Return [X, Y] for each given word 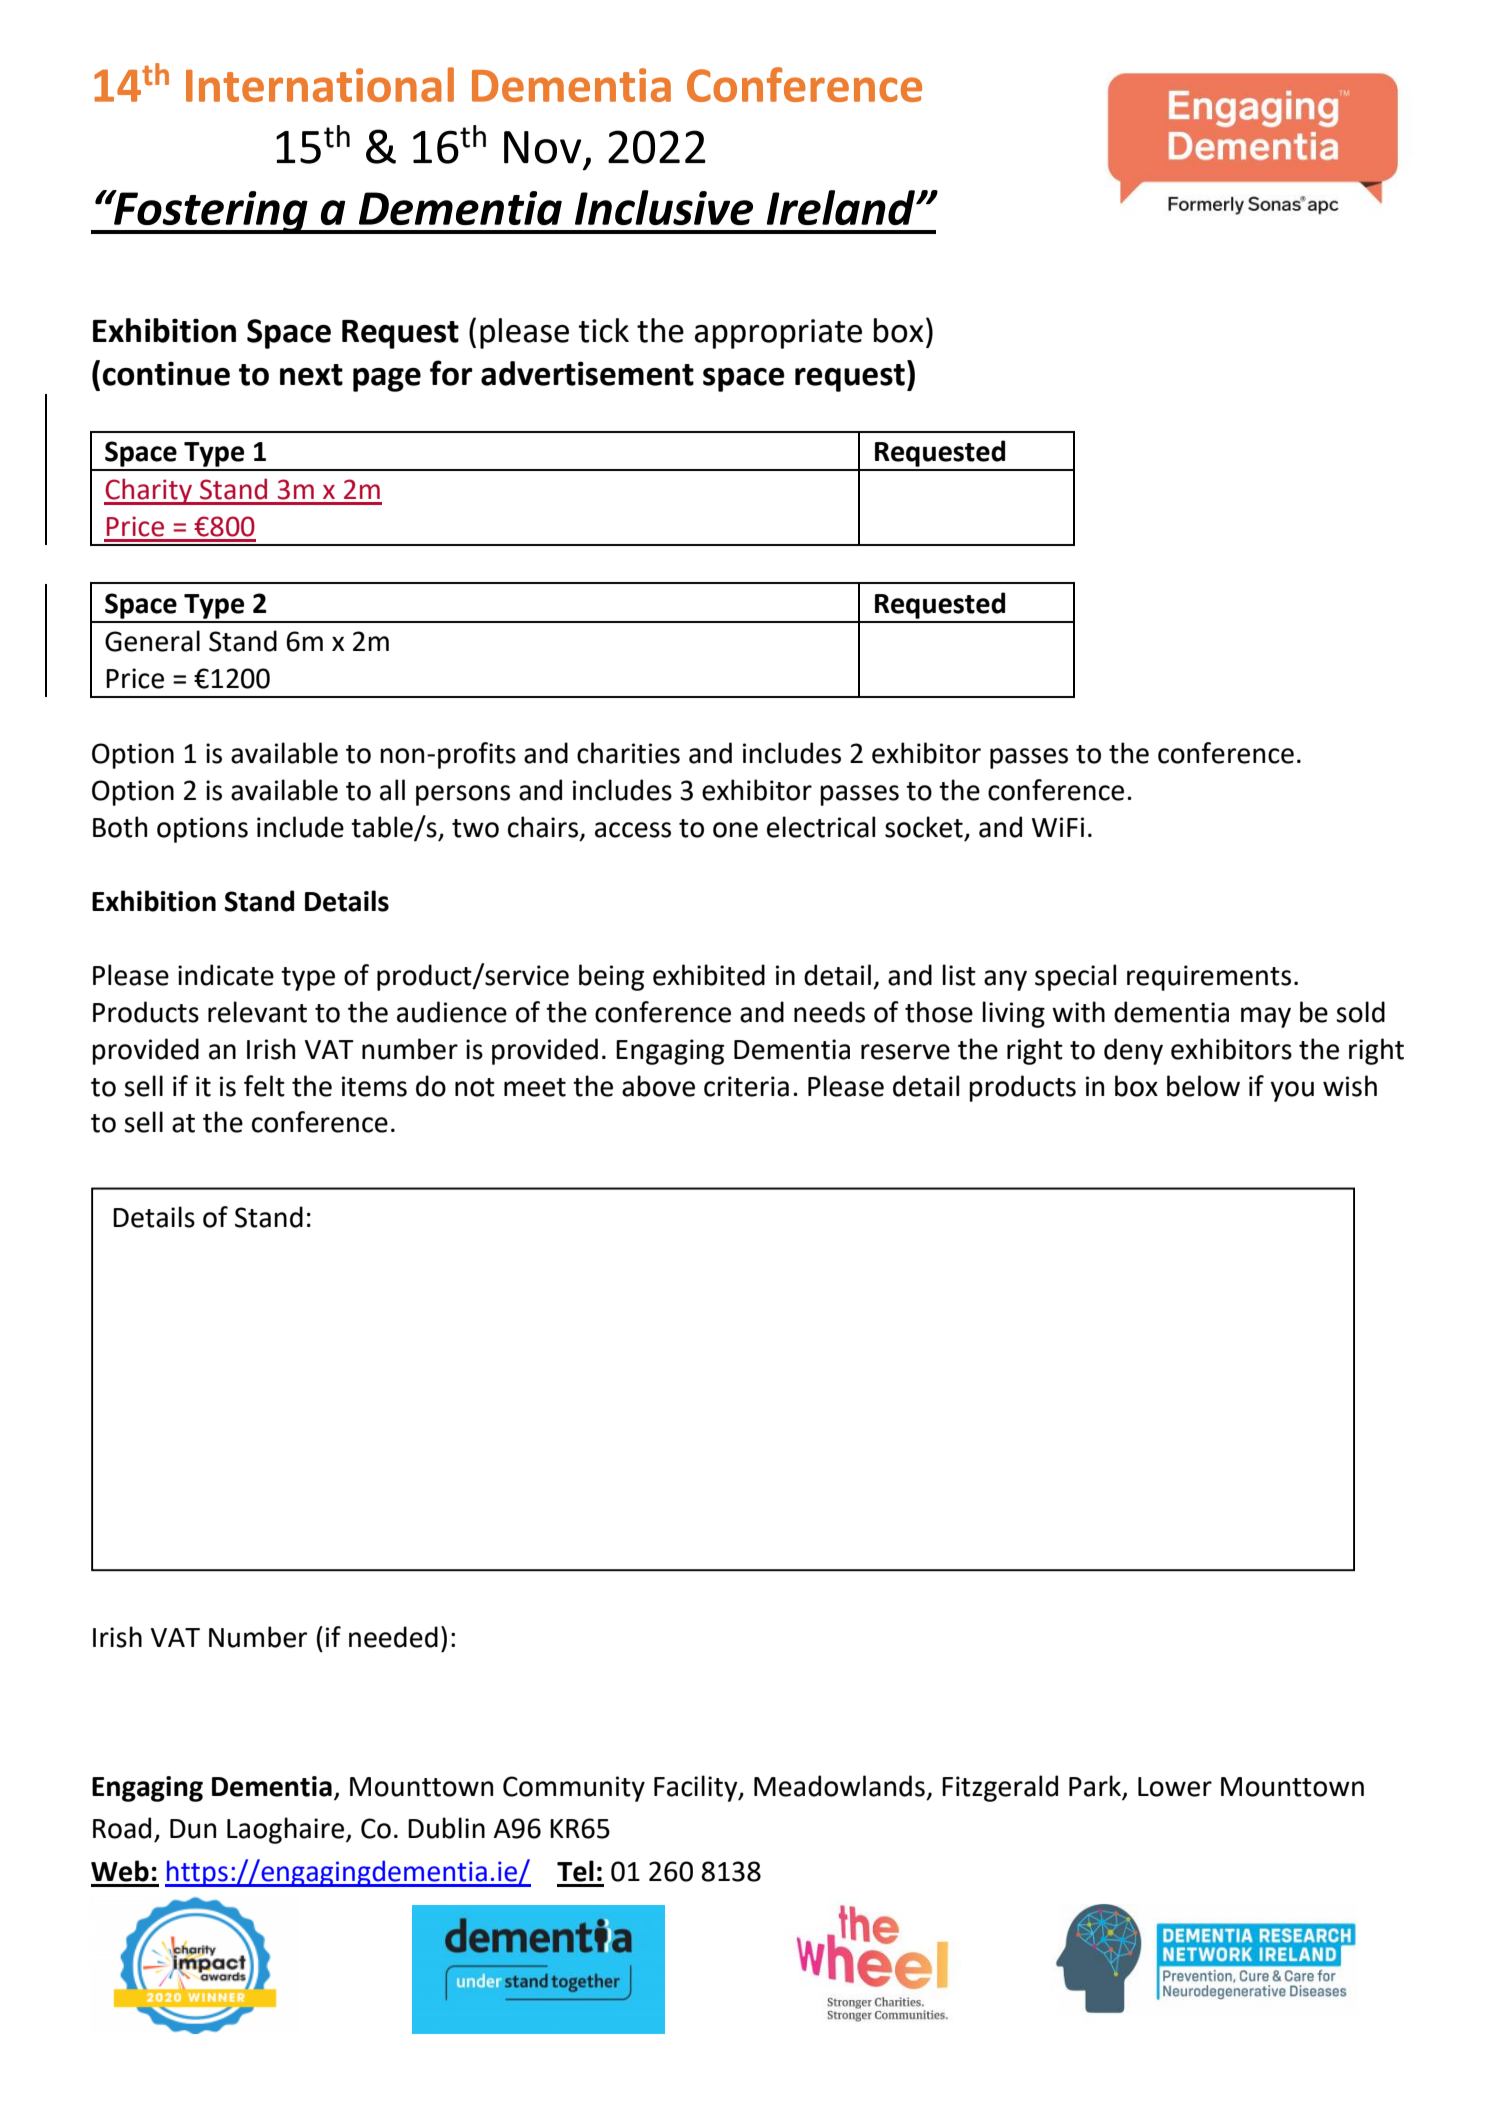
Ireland [841, 207]
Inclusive [664, 207]
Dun [193, 1829]
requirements [1209, 978]
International [320, 84]
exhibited [709, 975]
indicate [226, 975]
